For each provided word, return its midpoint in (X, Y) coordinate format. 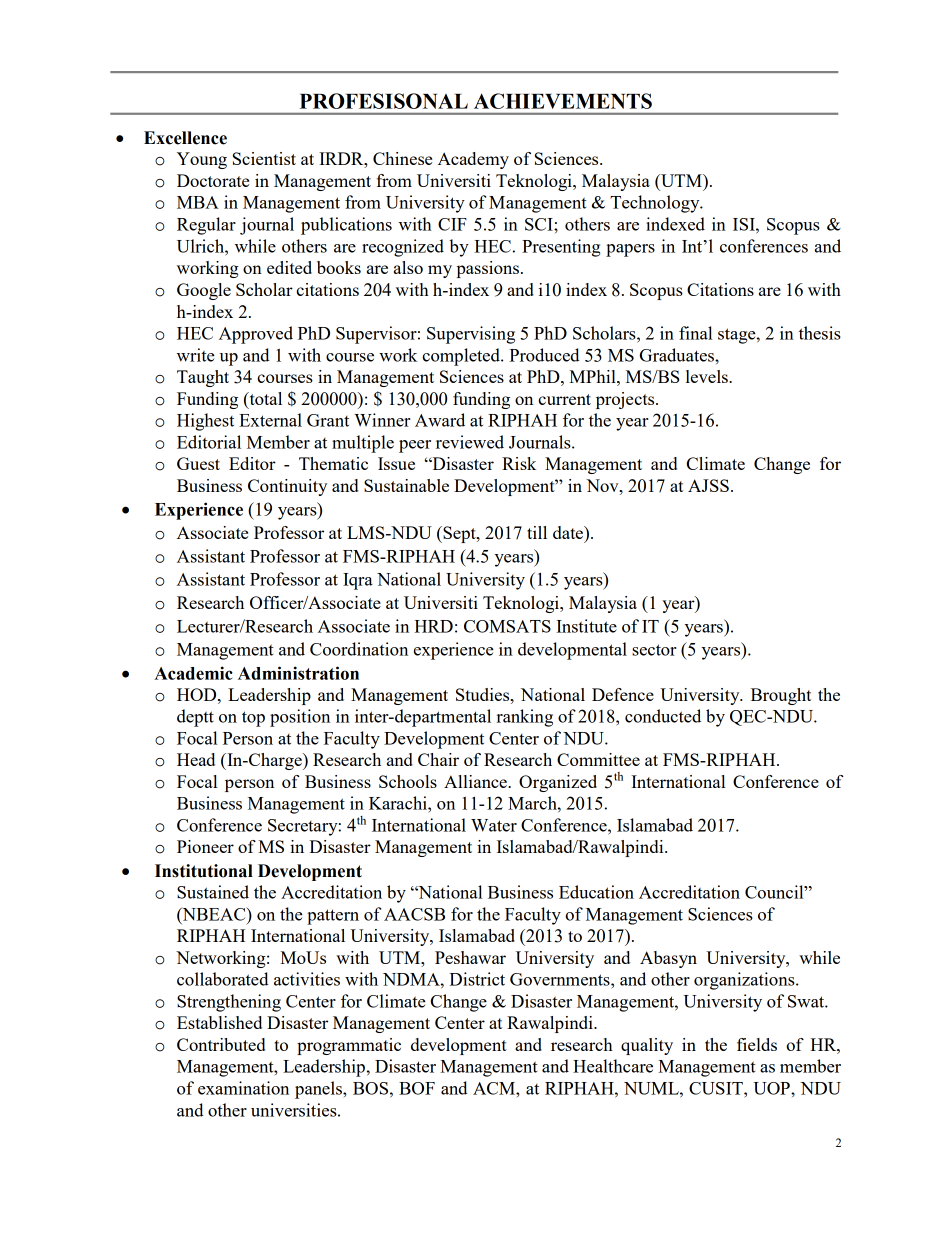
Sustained (213, 892)
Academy (473, 160)
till (537, 532)
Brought (781, 696)
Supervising (471, 335)
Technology (656, 204)
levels (708, 376)
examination (243, 1088)
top (253, 719)
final (695, 333)
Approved (256, 335)
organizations (745, 981)
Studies (484, 694)
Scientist (264, 158)
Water (494, 825)
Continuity (287, 487)
